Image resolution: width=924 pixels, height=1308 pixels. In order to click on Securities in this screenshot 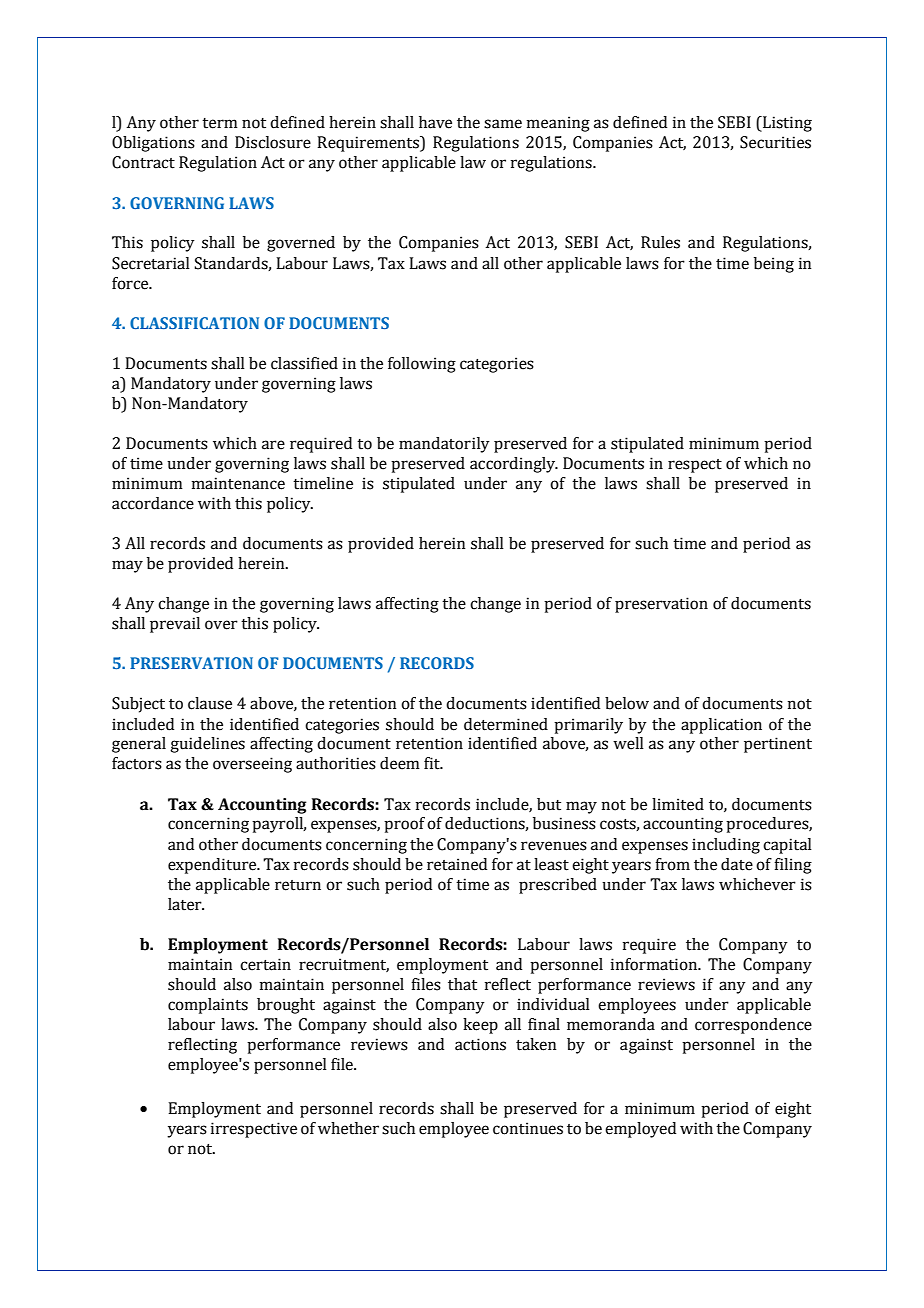, I will do `click(775, 142)`.
